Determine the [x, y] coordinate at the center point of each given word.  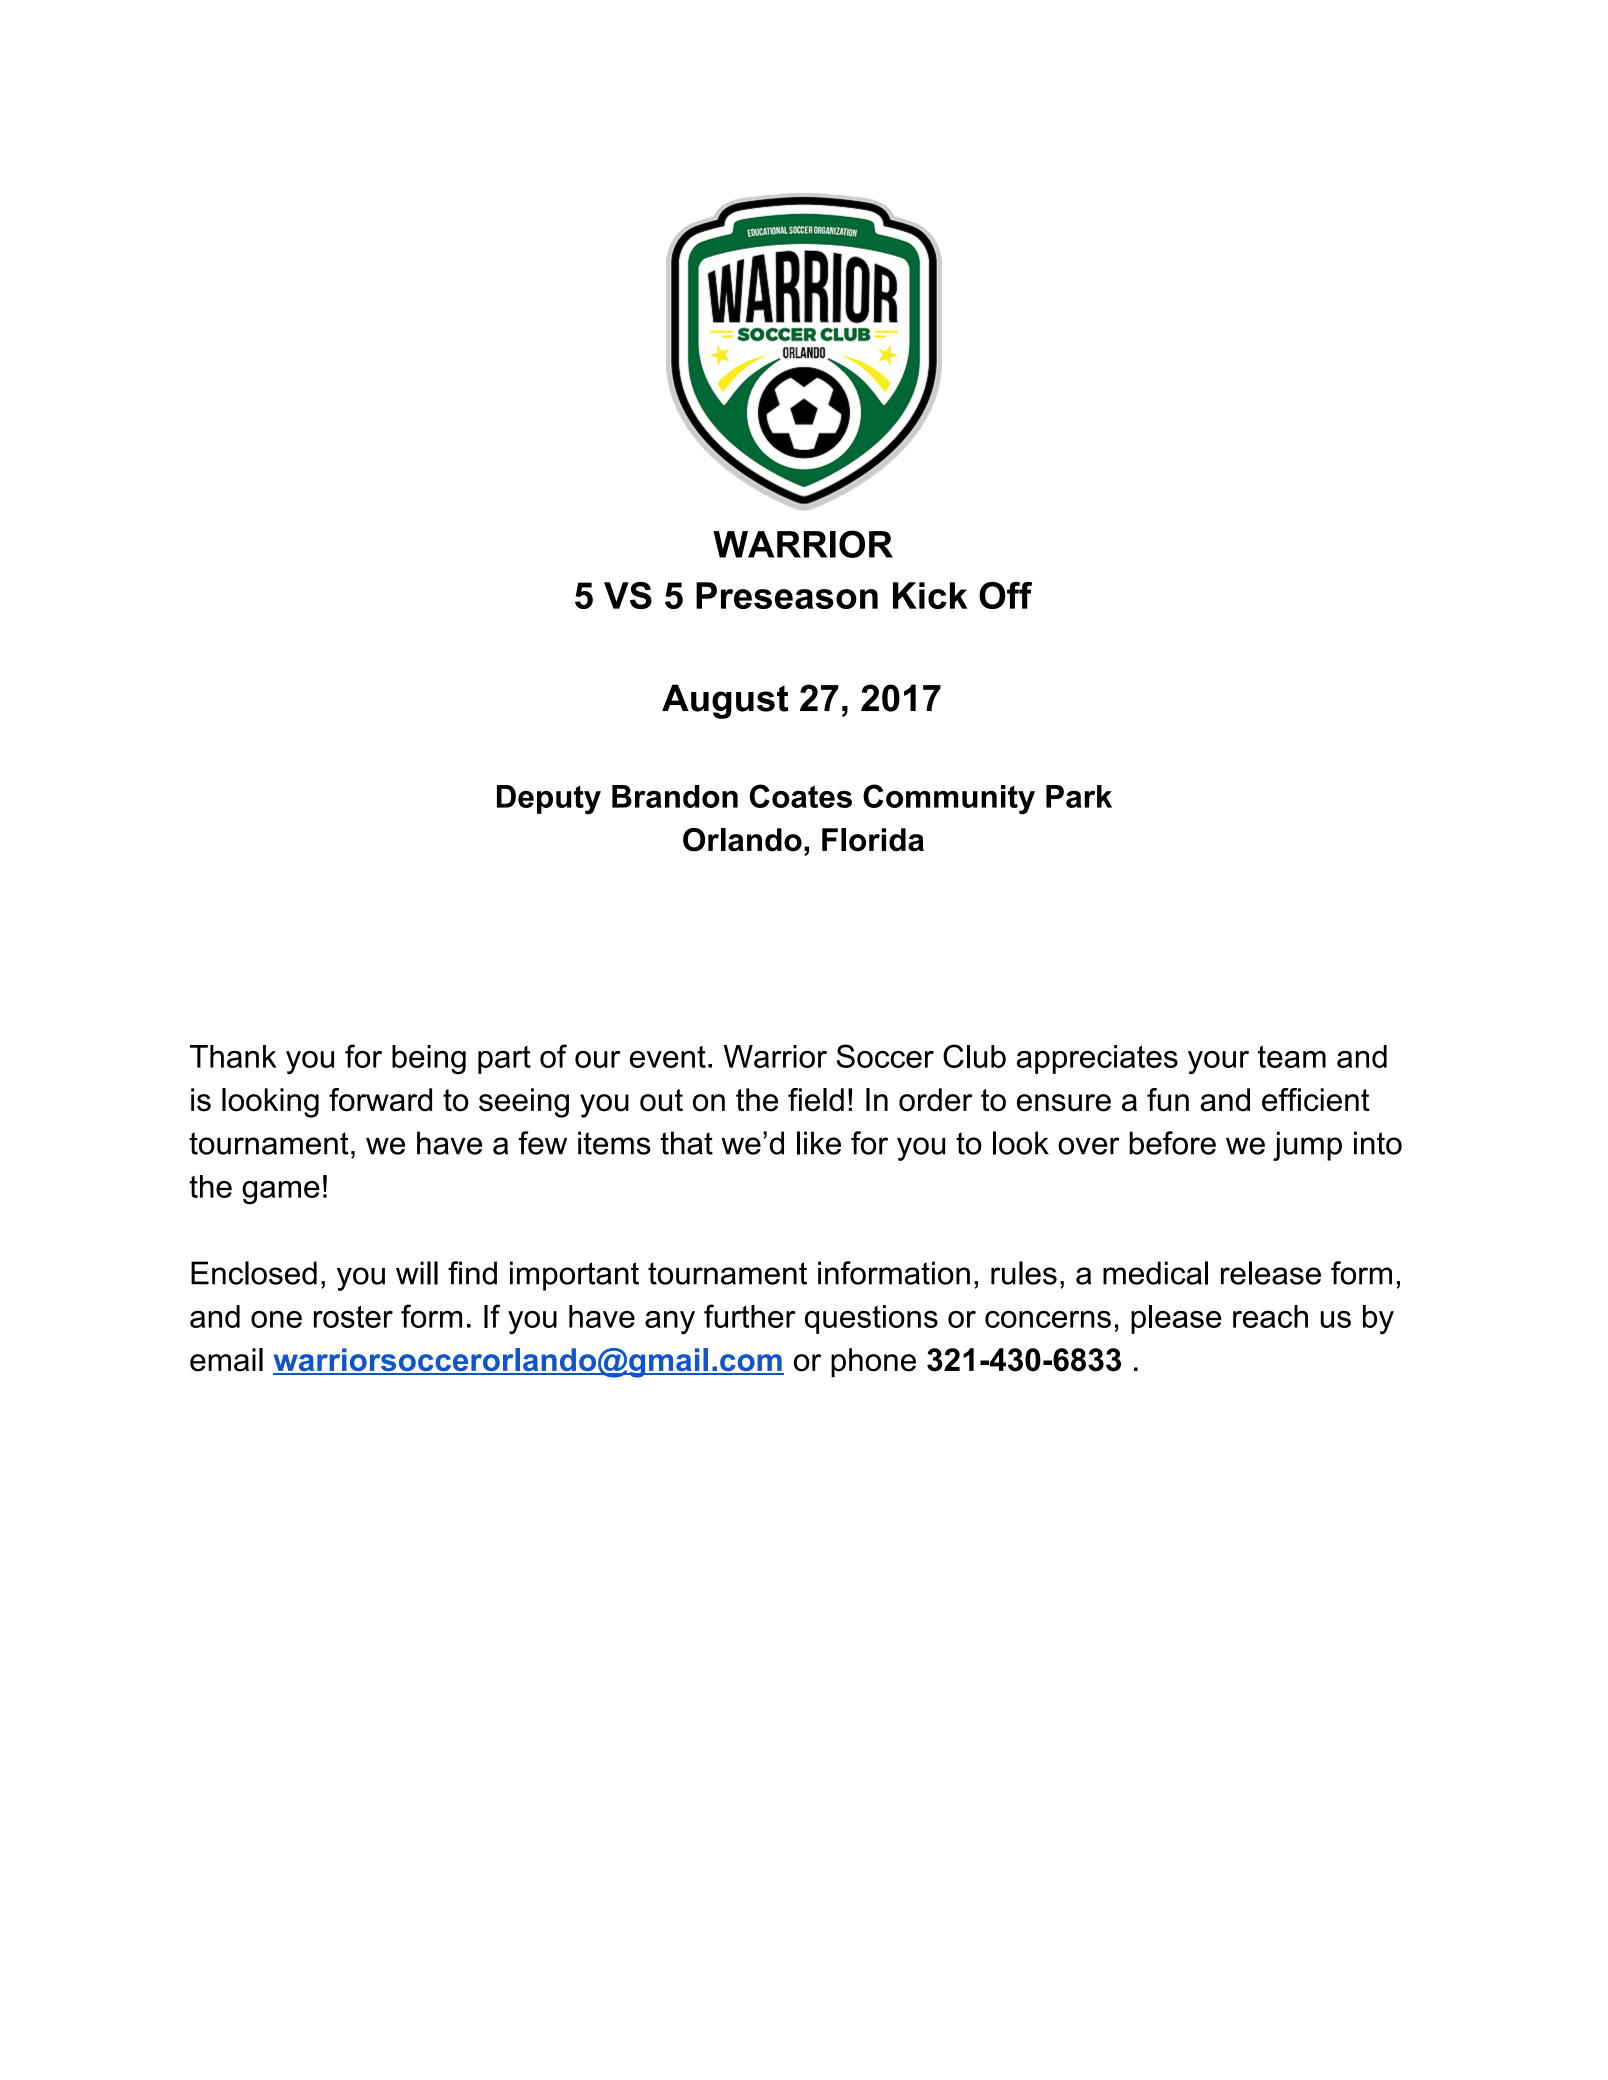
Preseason [787, 595]
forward [380, 1100]
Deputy [549, 800]
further [750, 1316]
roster [353, 1317]
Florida [873, 840]
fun [1168, 1100]
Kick [930, 595]
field [816, 1100]
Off [1005, 595]
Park [1079, 796]
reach [1270, 1316]
